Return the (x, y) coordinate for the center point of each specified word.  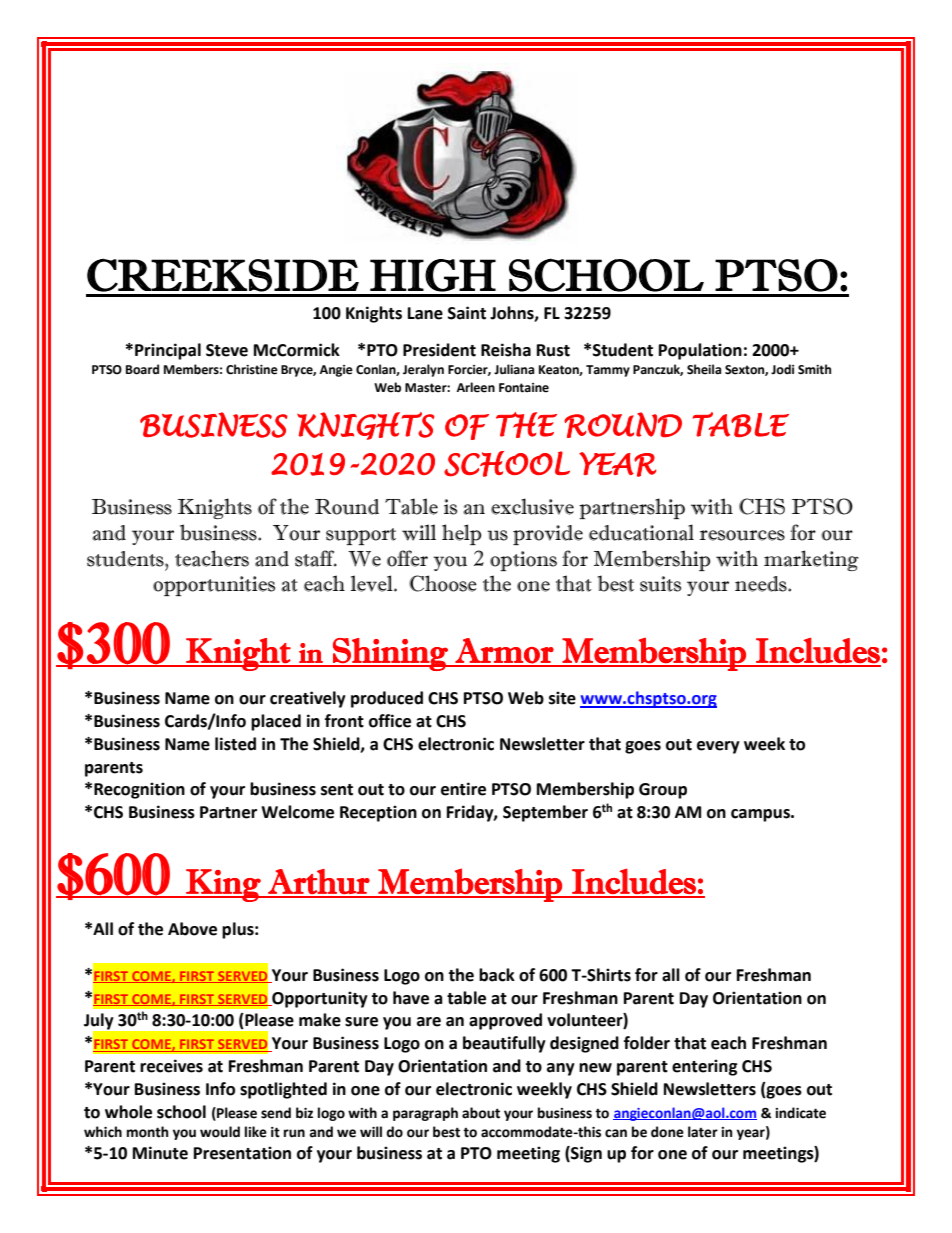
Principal (168, 351)
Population (700, 351)
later (703, 1132)
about (481, 1113)
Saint (467, 313)
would (220, 1132)
